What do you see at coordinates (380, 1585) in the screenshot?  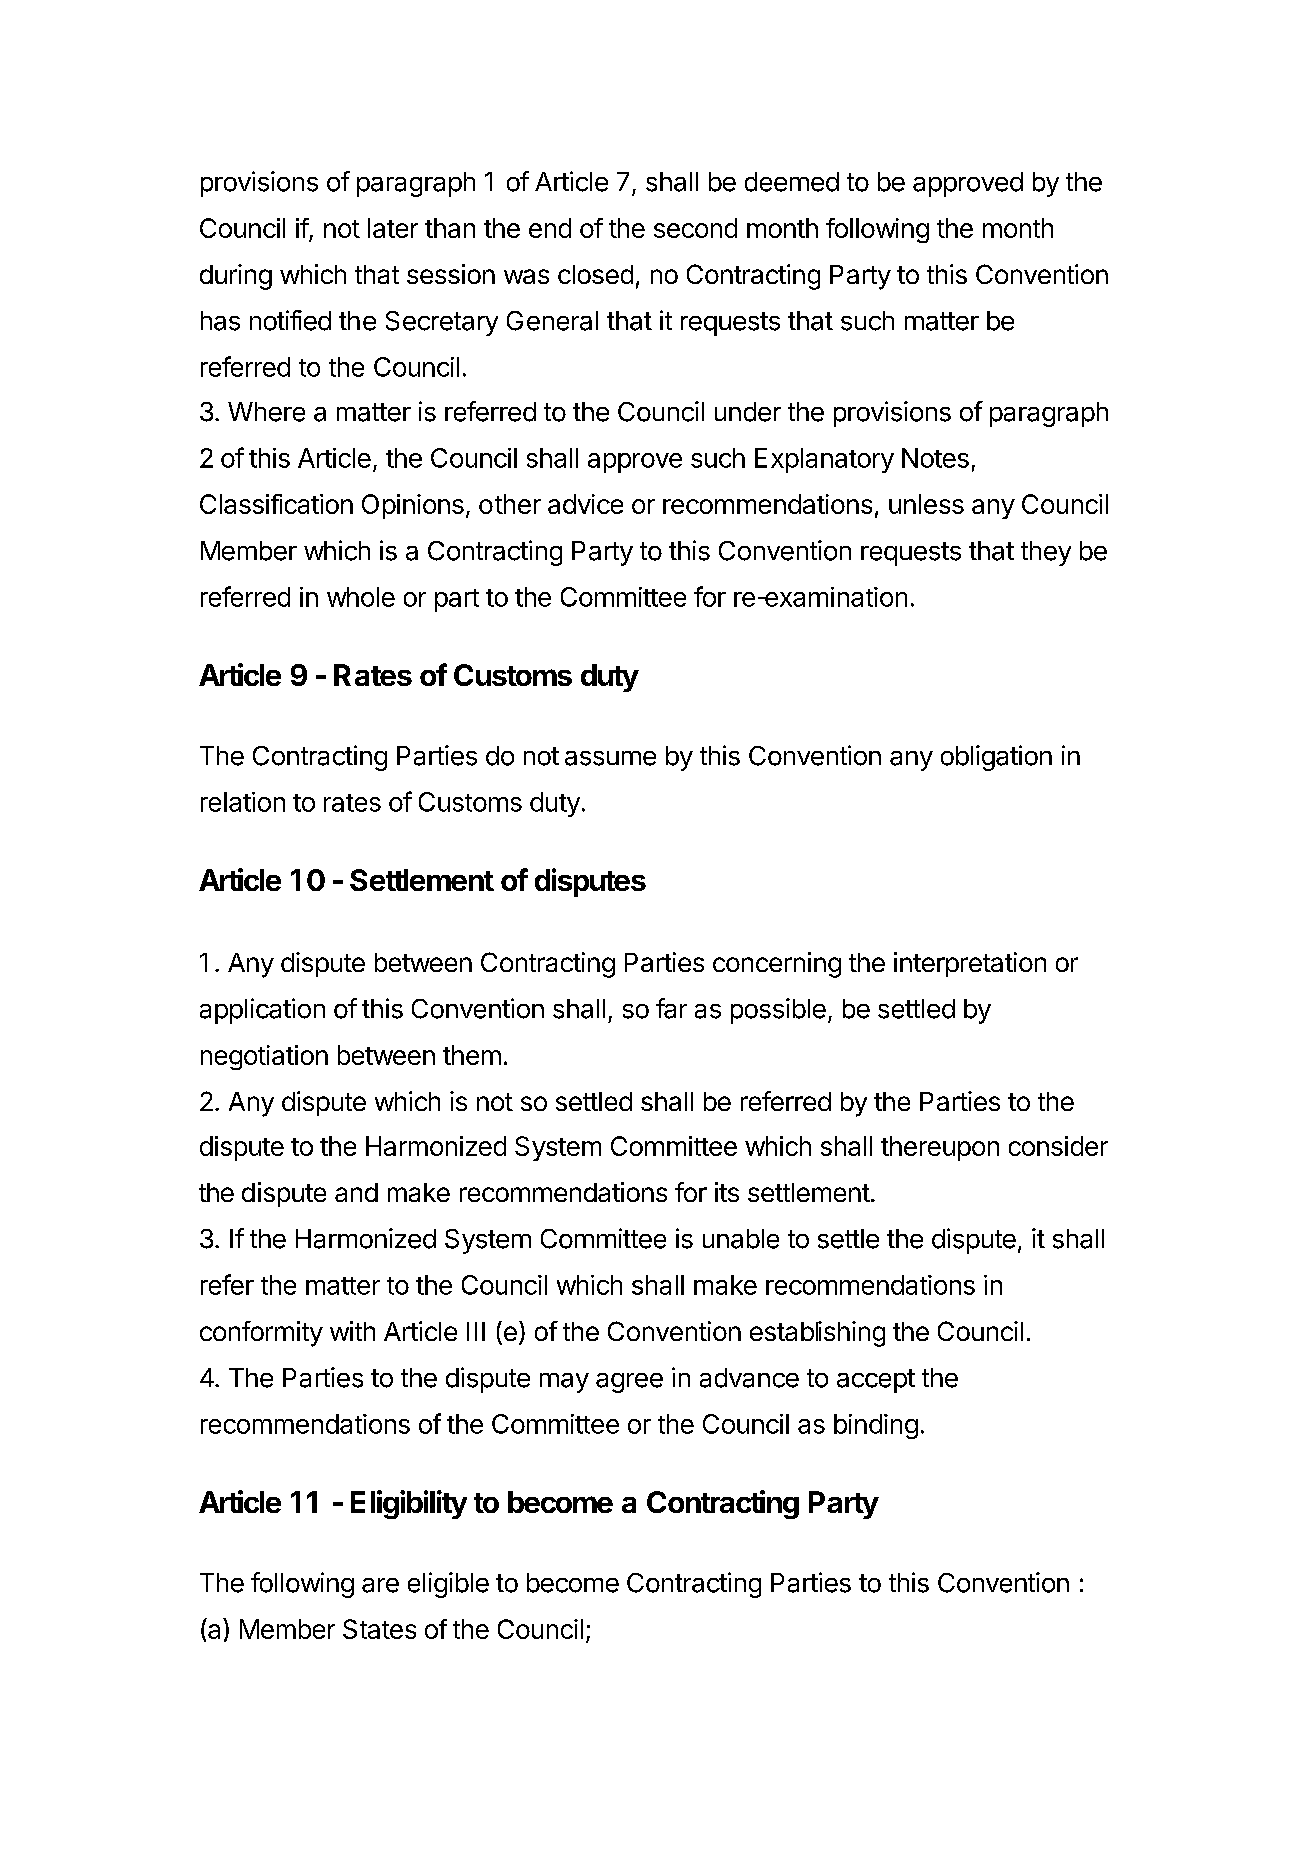 I see `are` at bounding box center [380, 1585].
